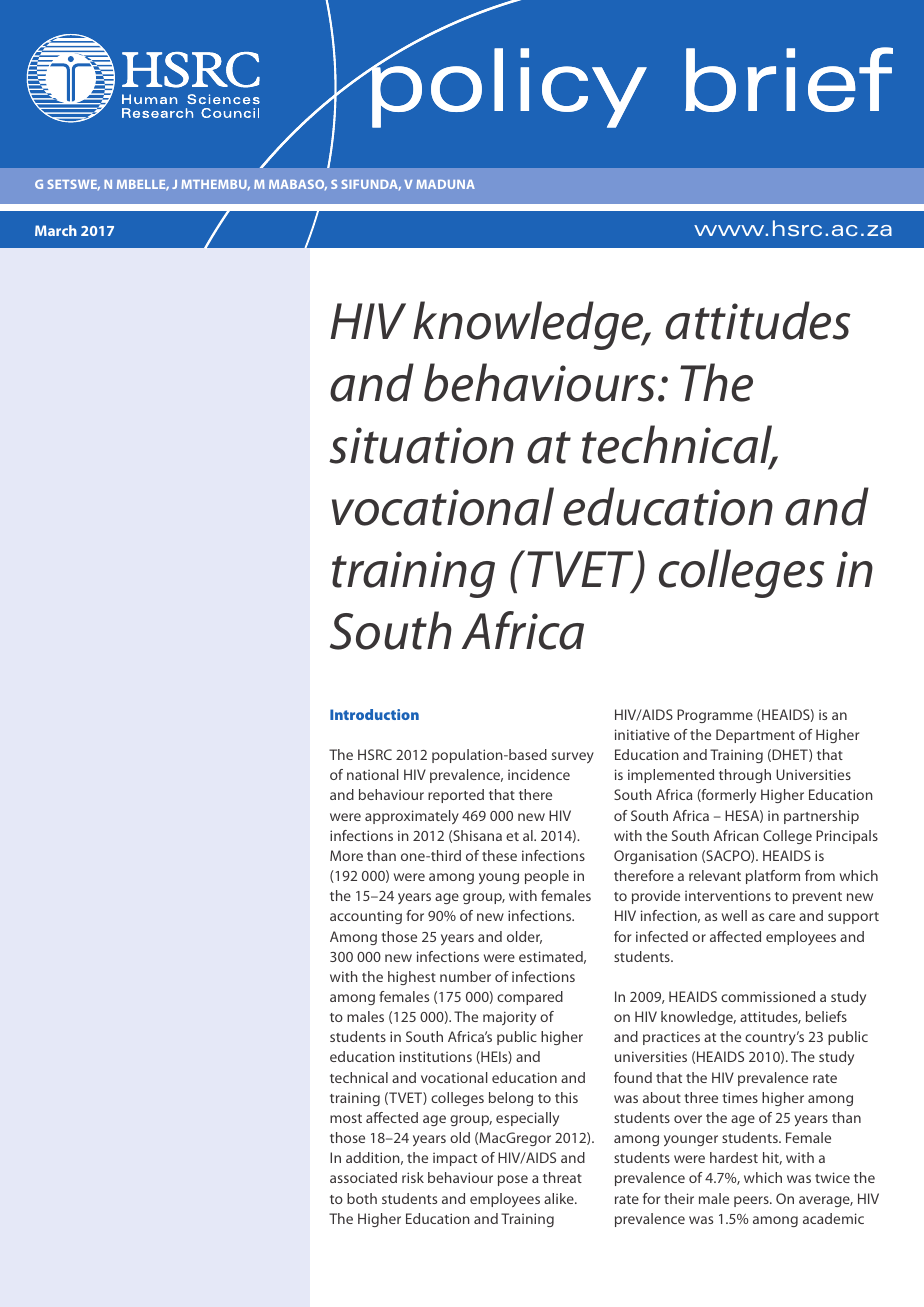 The width and height of the screenshot is (924, 1307). Describe the element at coordinates (56, 230) in the screenshot. I see `March` at that location.
